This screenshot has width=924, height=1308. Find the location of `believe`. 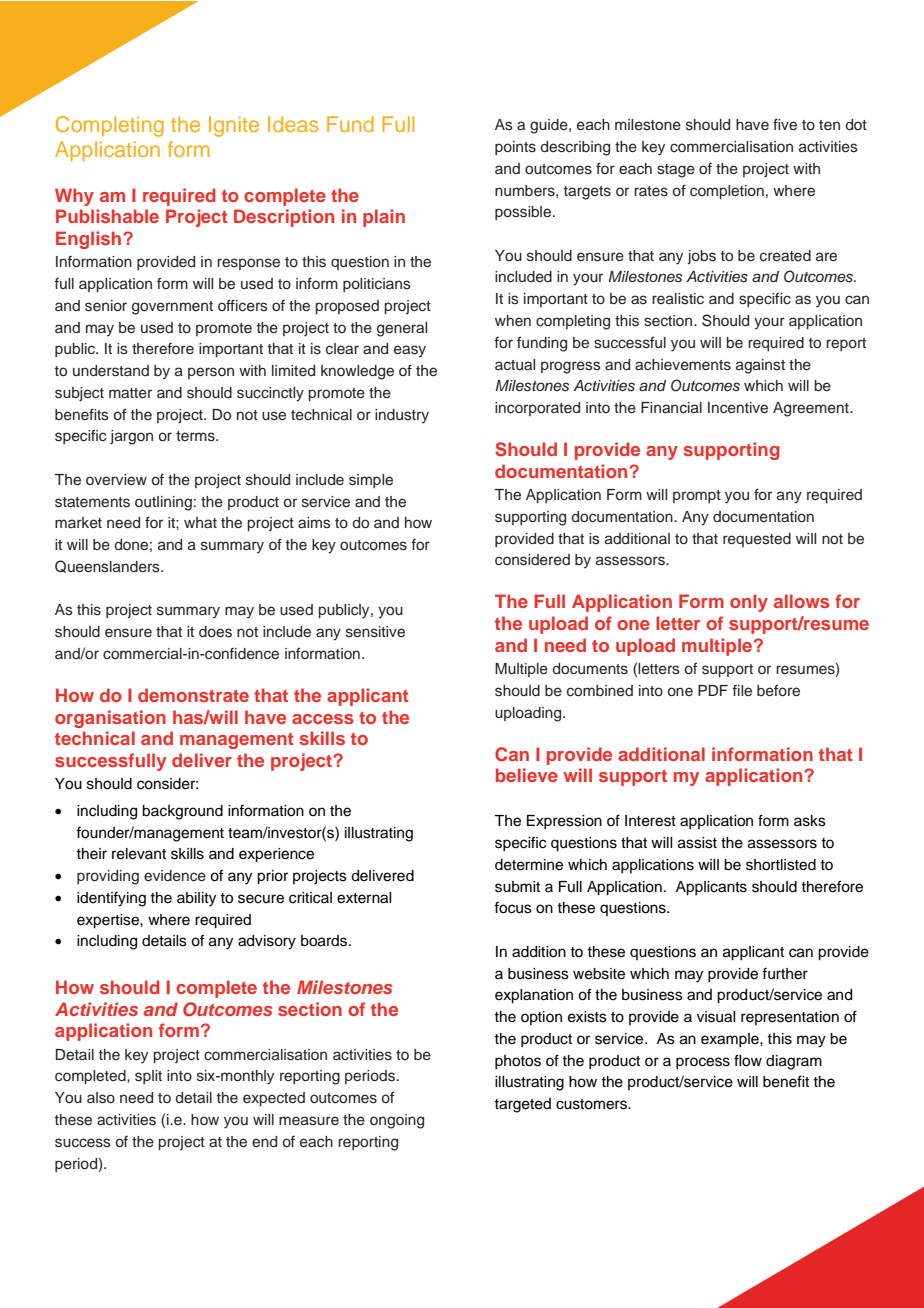

believe is located at coordinates (527, 775).
